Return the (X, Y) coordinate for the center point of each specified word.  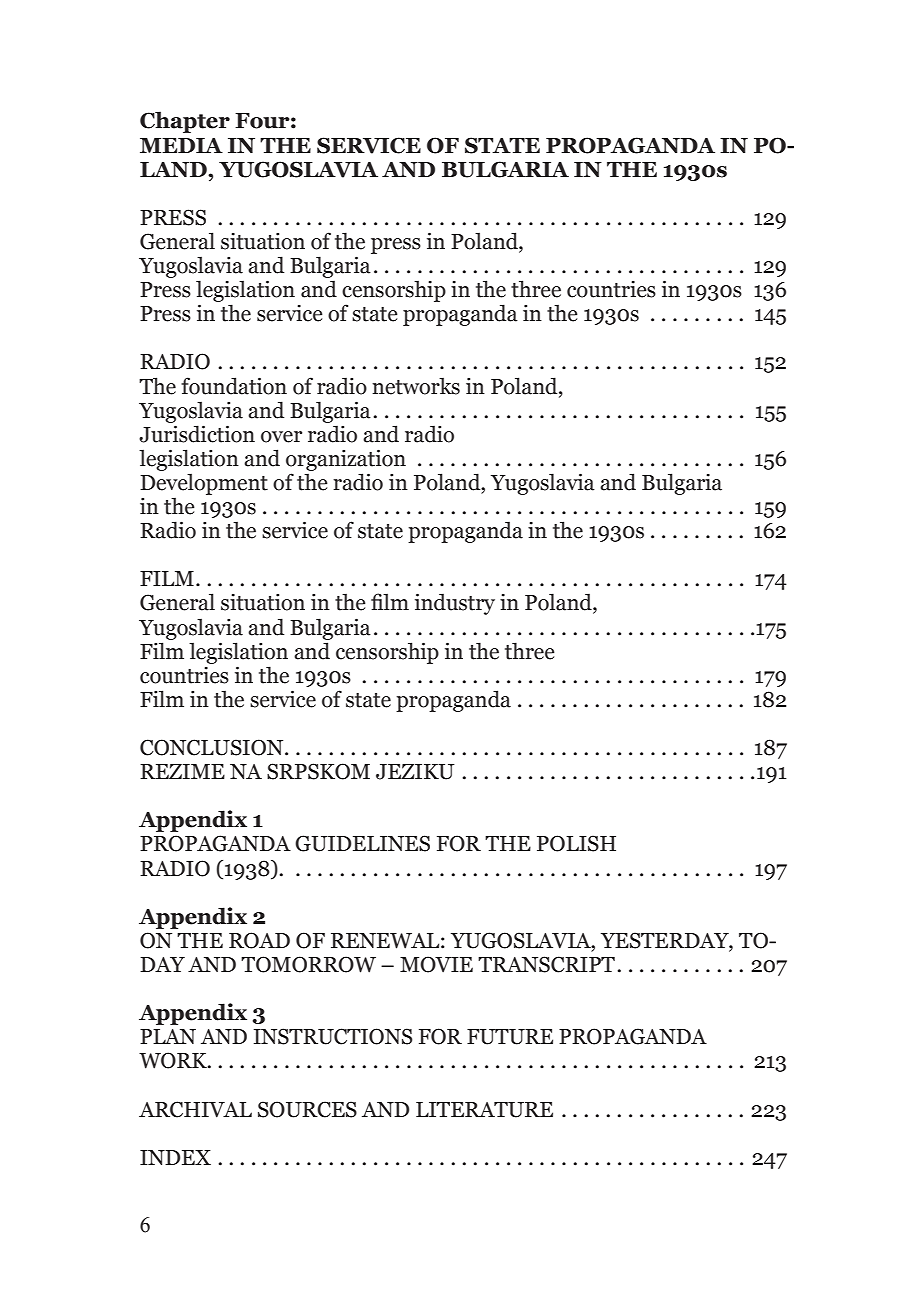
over (281, 437)
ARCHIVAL (195, 1109)
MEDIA (181, 145)
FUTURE (510, 1037)
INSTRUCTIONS (333, 1036)
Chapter (185, 122)
